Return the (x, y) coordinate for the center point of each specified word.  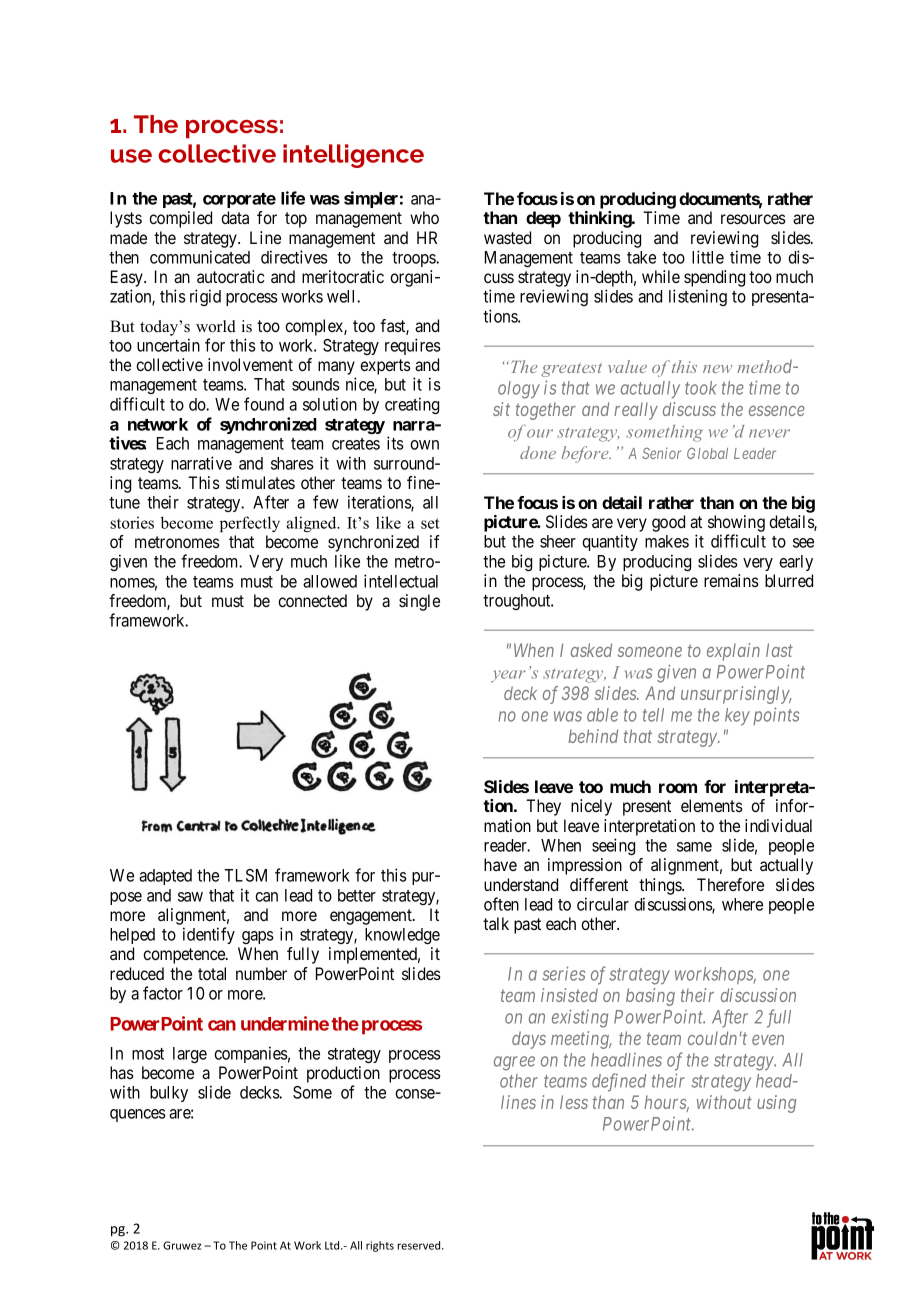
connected (312, 600)
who (424, 217)
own (424, 445)
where (742, 904)
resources (753, 219)
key (737, 716)
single (419, 602)
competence (185, 956)
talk (496, 923)
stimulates (260, 482)
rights (380, 1246)
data (235, 217)
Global (707, 453)
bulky (169, 1094)
